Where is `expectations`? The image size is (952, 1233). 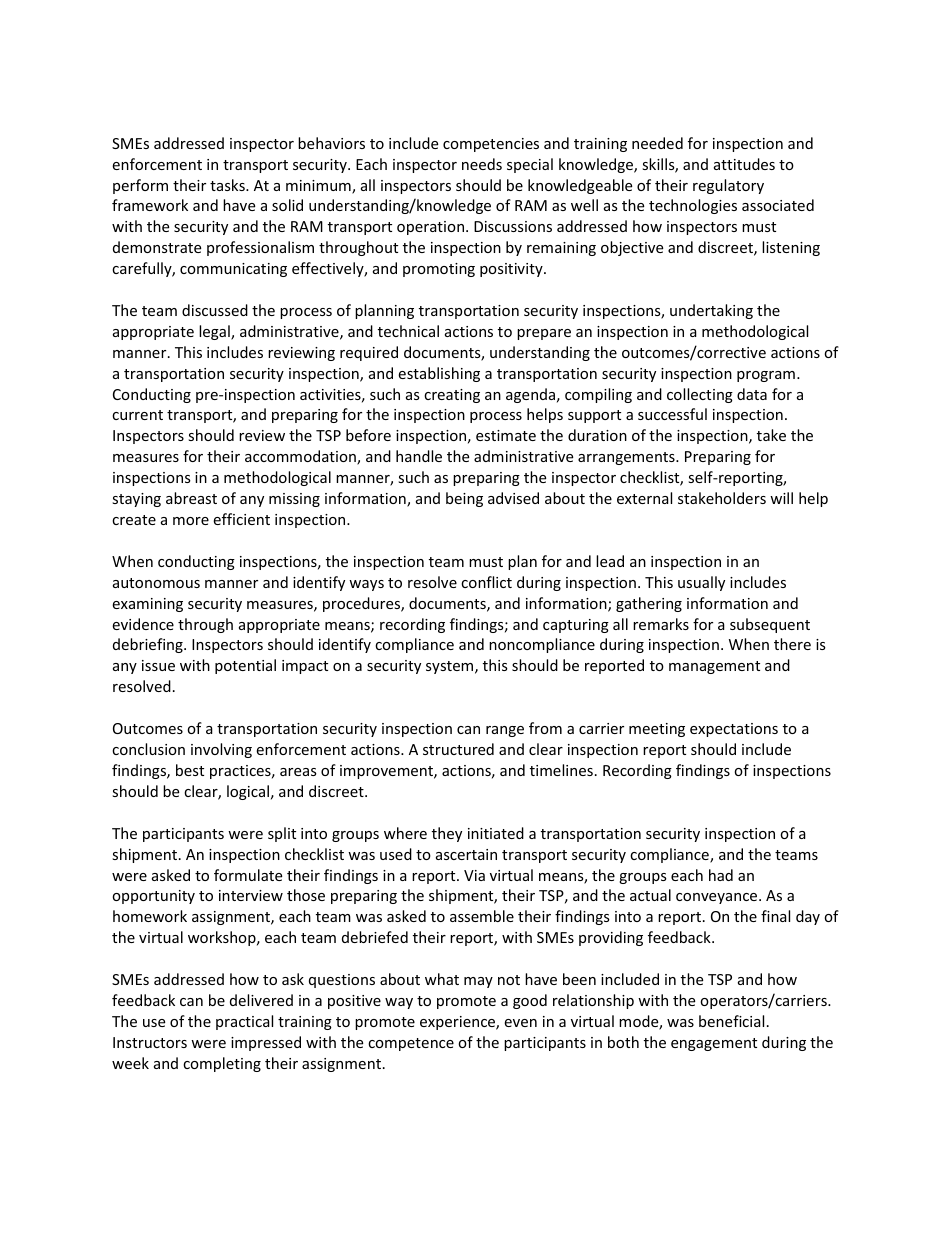 expectations is located at coordinates (734, 730).
